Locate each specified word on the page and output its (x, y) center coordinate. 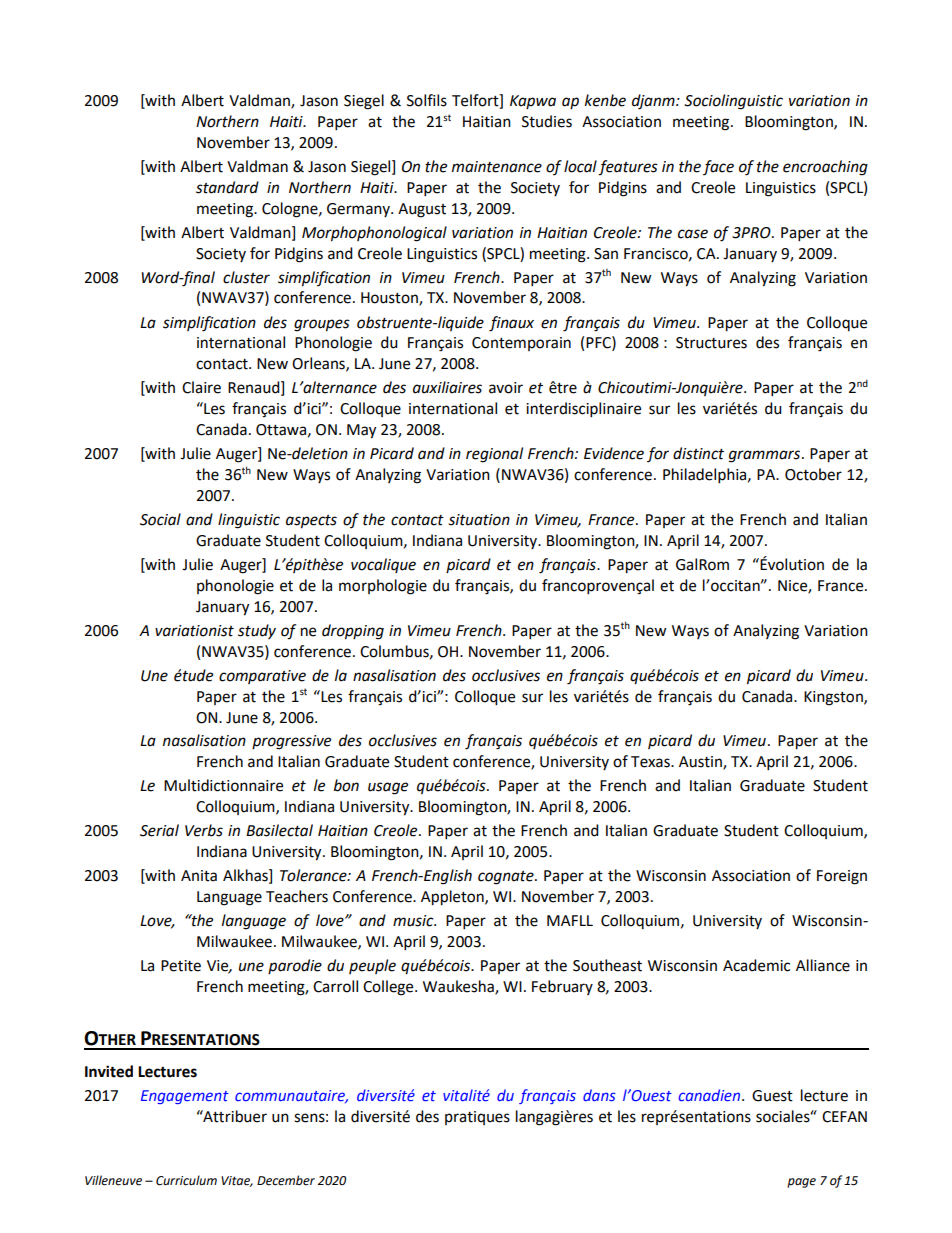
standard (227, 187)
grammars (764, 456)
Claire (201, 387)
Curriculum (186, 1180)
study (257, 631)
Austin (701, 763)
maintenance (497, 167)
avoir (506, 388)
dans (599, 1095)
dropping (353, 632)
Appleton (453, 898)
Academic (756, 965)
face (718, 167)
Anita (199, 876)
